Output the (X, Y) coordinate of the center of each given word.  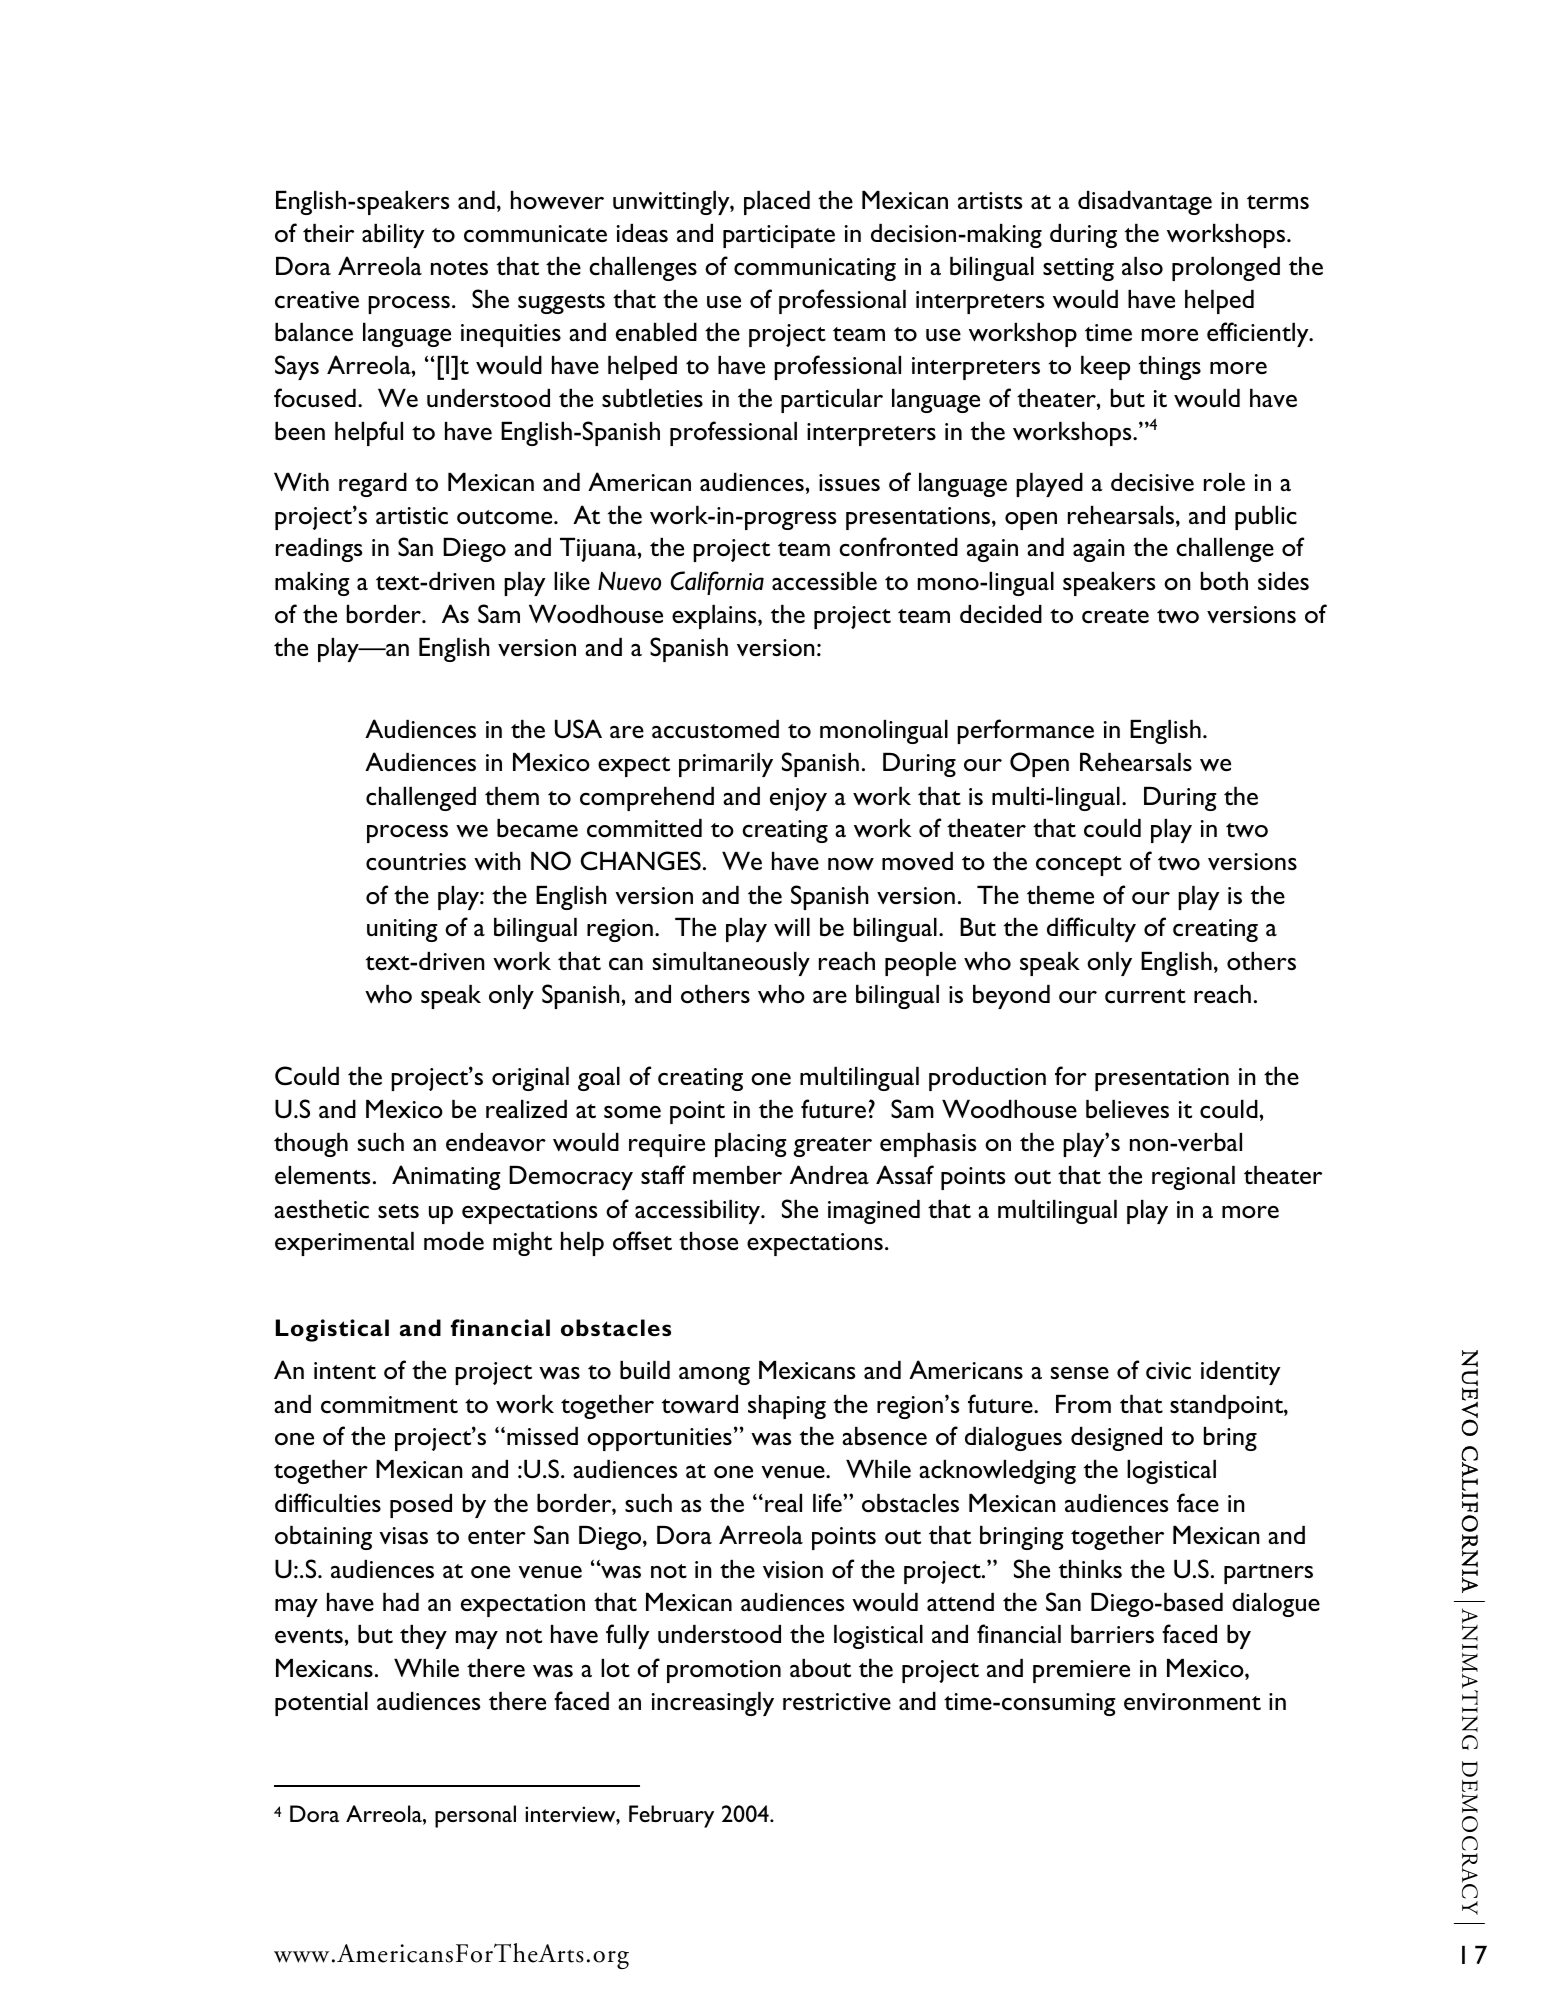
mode (454, 1241)
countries (416, 862)
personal (475, 1816)
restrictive (837, 1702)
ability (393, 236)
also (1142, 266)
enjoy (798, 799)
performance (1025, 731)
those (708, 1241)
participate (779, 236)
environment (1192, 1702)
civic (1168, 1371)
